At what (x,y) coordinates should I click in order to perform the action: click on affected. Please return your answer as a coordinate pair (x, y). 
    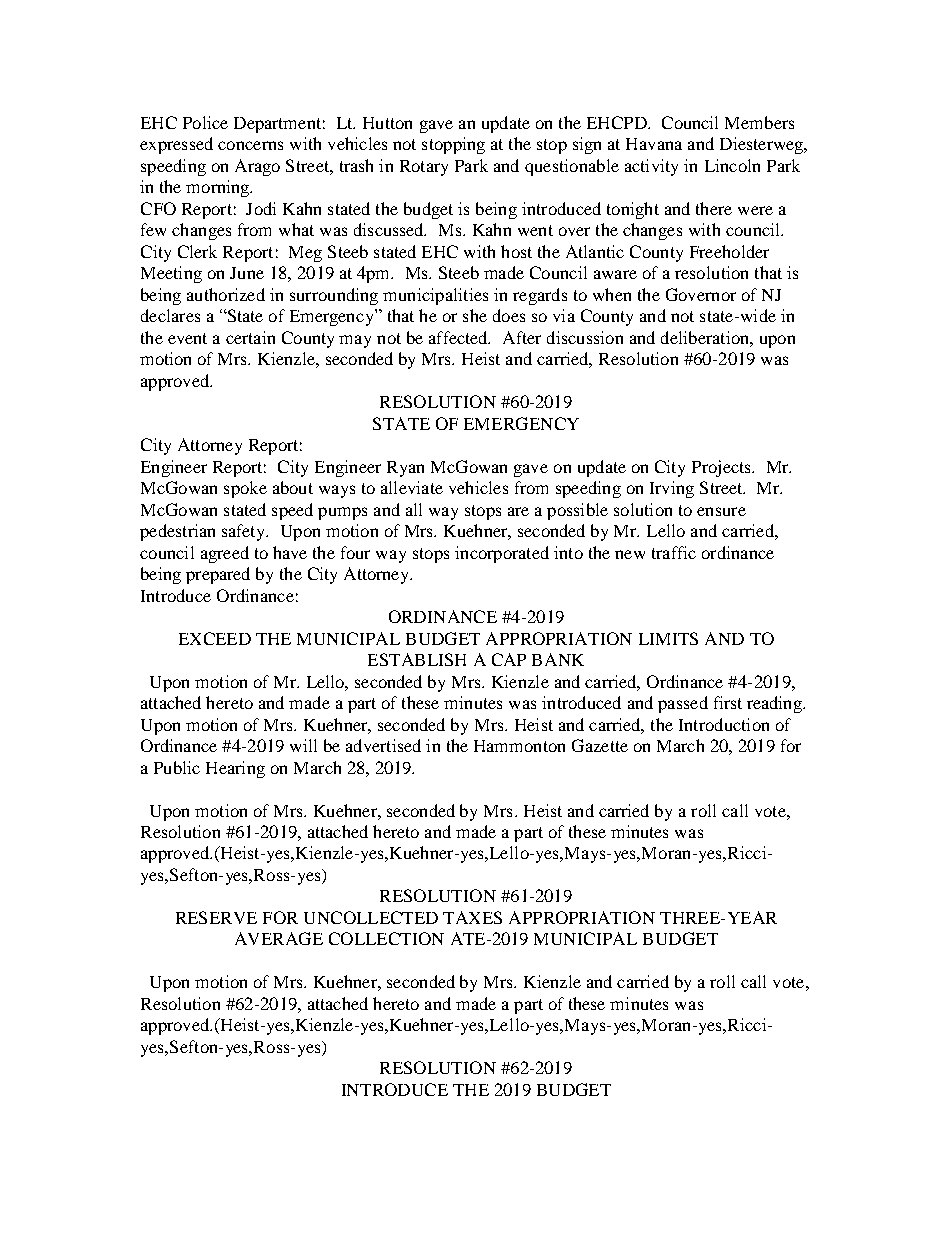
    Looking at the image, I should click on (459, 337).
